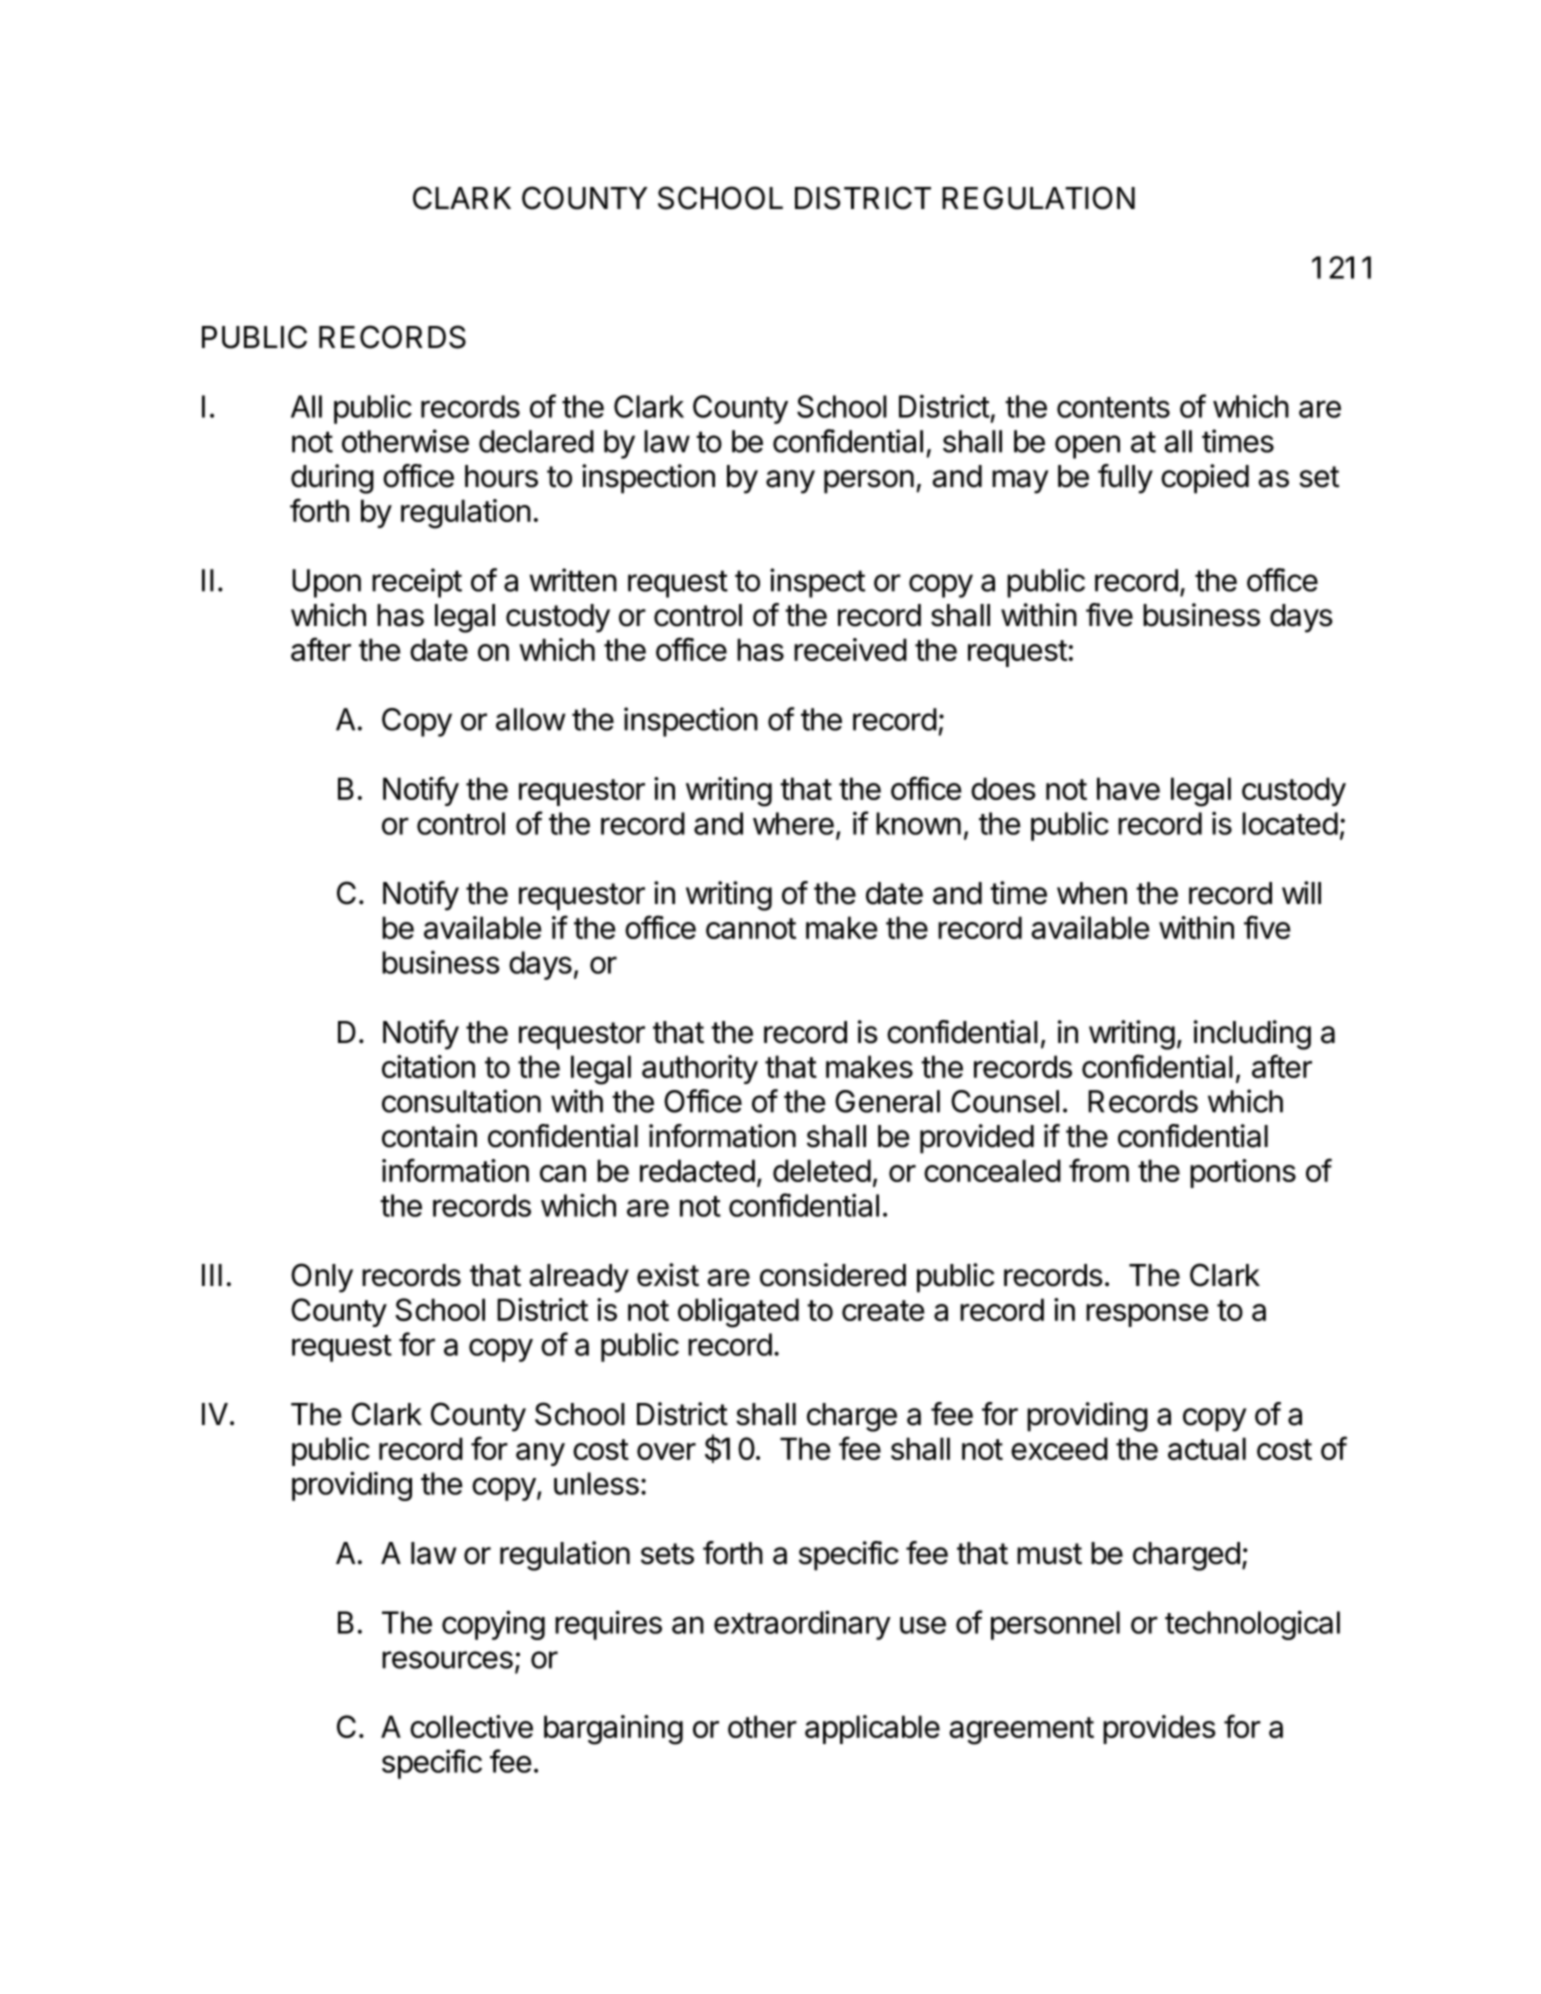 This screenshot has width=1541, height=1994. What do you see at coordinates (1128, 788) in the screenshot?
I see `have` at bounding box center [1128, 788].
